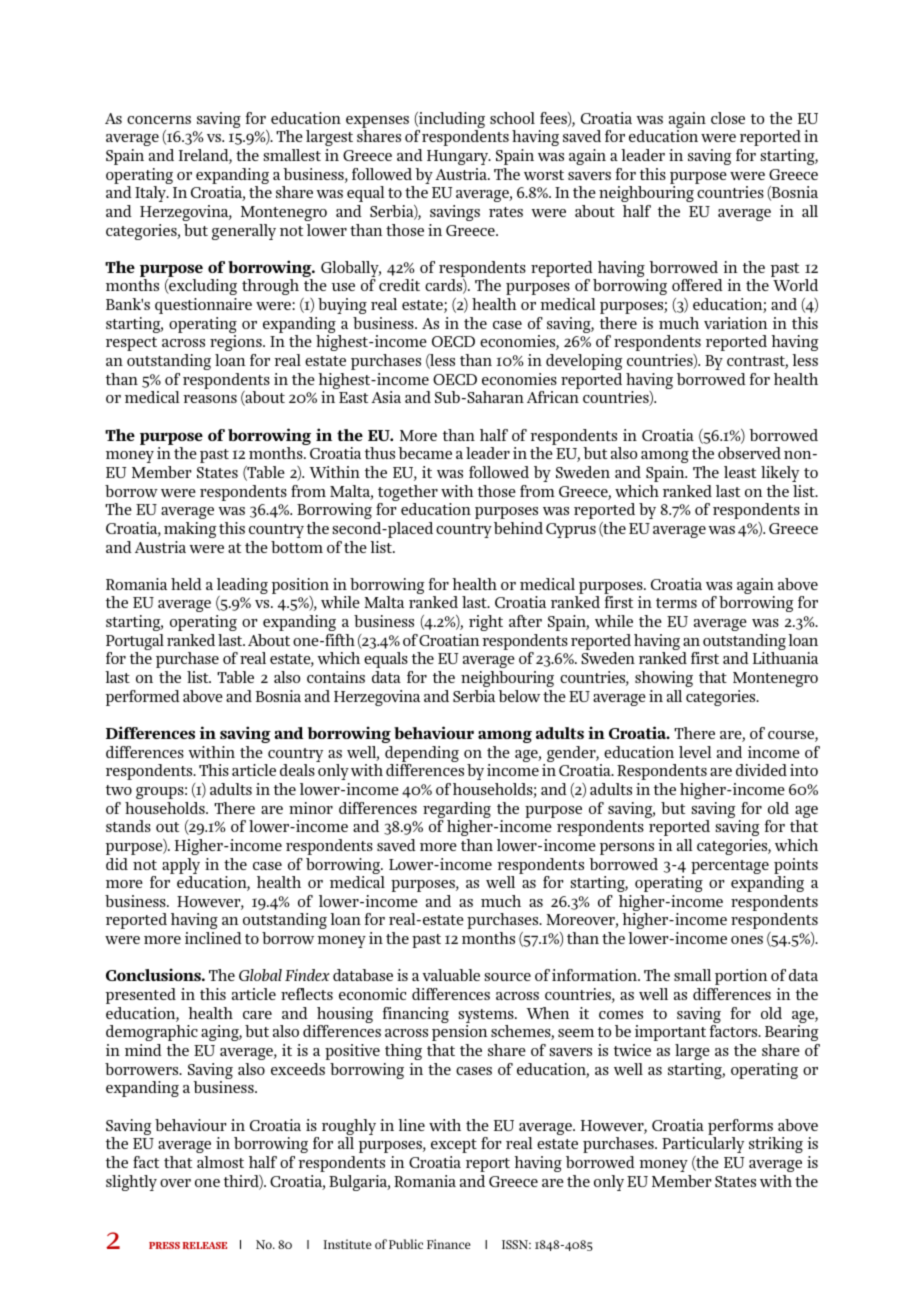  What do you see at coordinates (749, 453) in the screenshot?
I see `observed` at bounding box center [749, 453].
